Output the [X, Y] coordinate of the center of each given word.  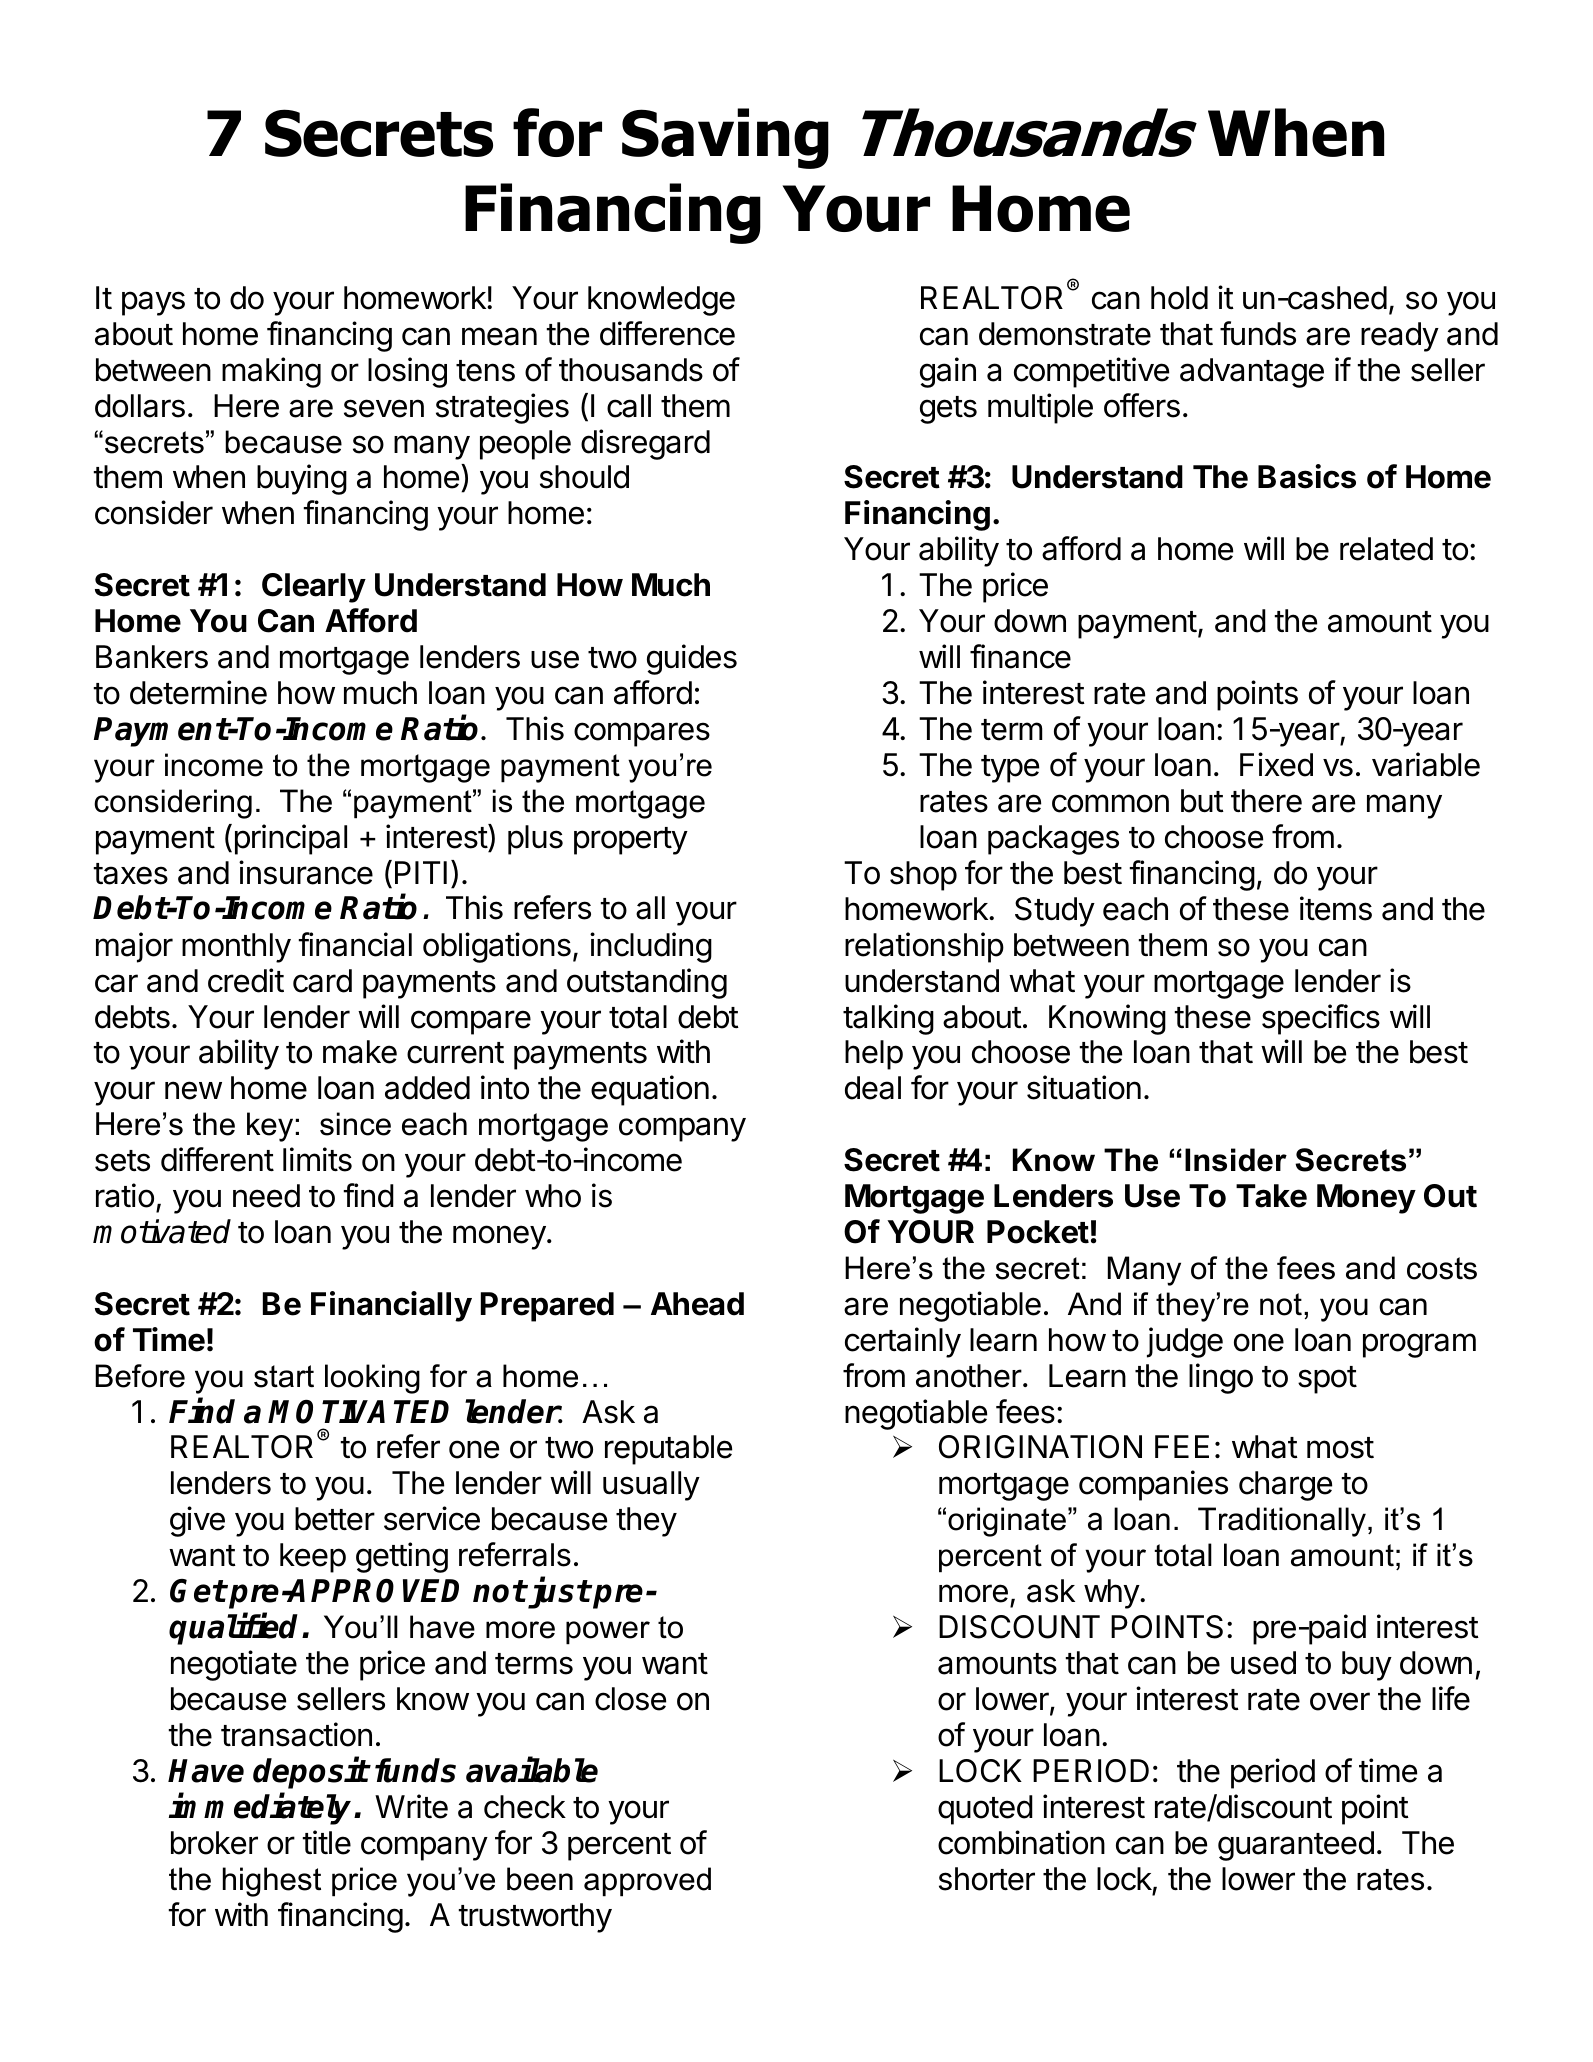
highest [272, 1882]
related [1386, 549]
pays [153, 303]
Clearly [314, 588]
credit [246, 980]
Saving [725, 138]
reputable [668, 1450]
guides [692, 659]
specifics [1321, 1019]
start [284, 1376]
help [874, 1055]
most [1340, 1448]
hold [1179, 298]
